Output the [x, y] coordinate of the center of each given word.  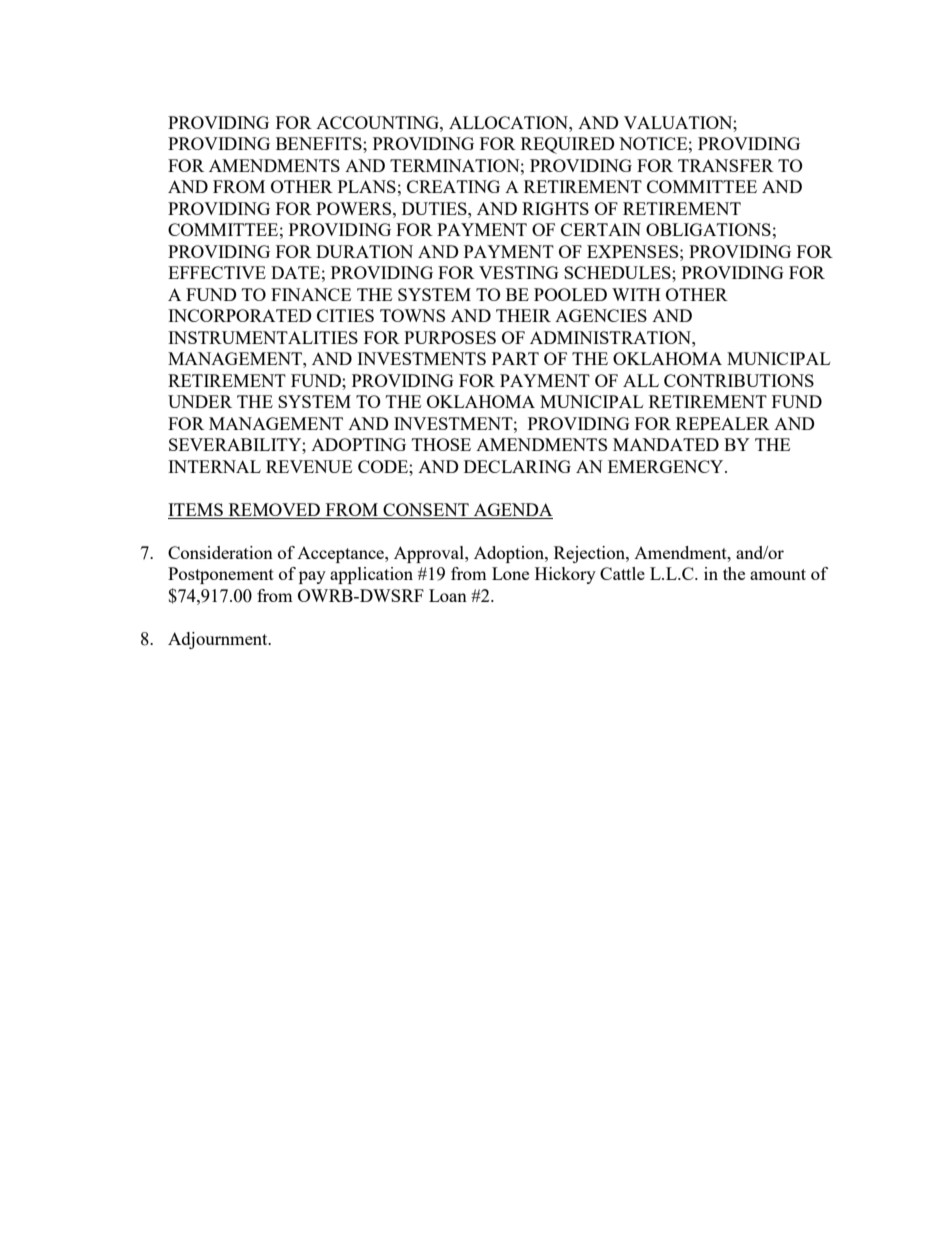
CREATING [453, 186]
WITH [636, 294]
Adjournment [219, 640]
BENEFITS [320, 143]
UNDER [200, 401]
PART [515, 358]
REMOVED [274, 509]
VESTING [519, 272]
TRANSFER [726, 165]
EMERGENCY [667, 466]
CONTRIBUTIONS [739, 380]
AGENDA [513, 509]
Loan [448, 595]
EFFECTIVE [217, 272]
